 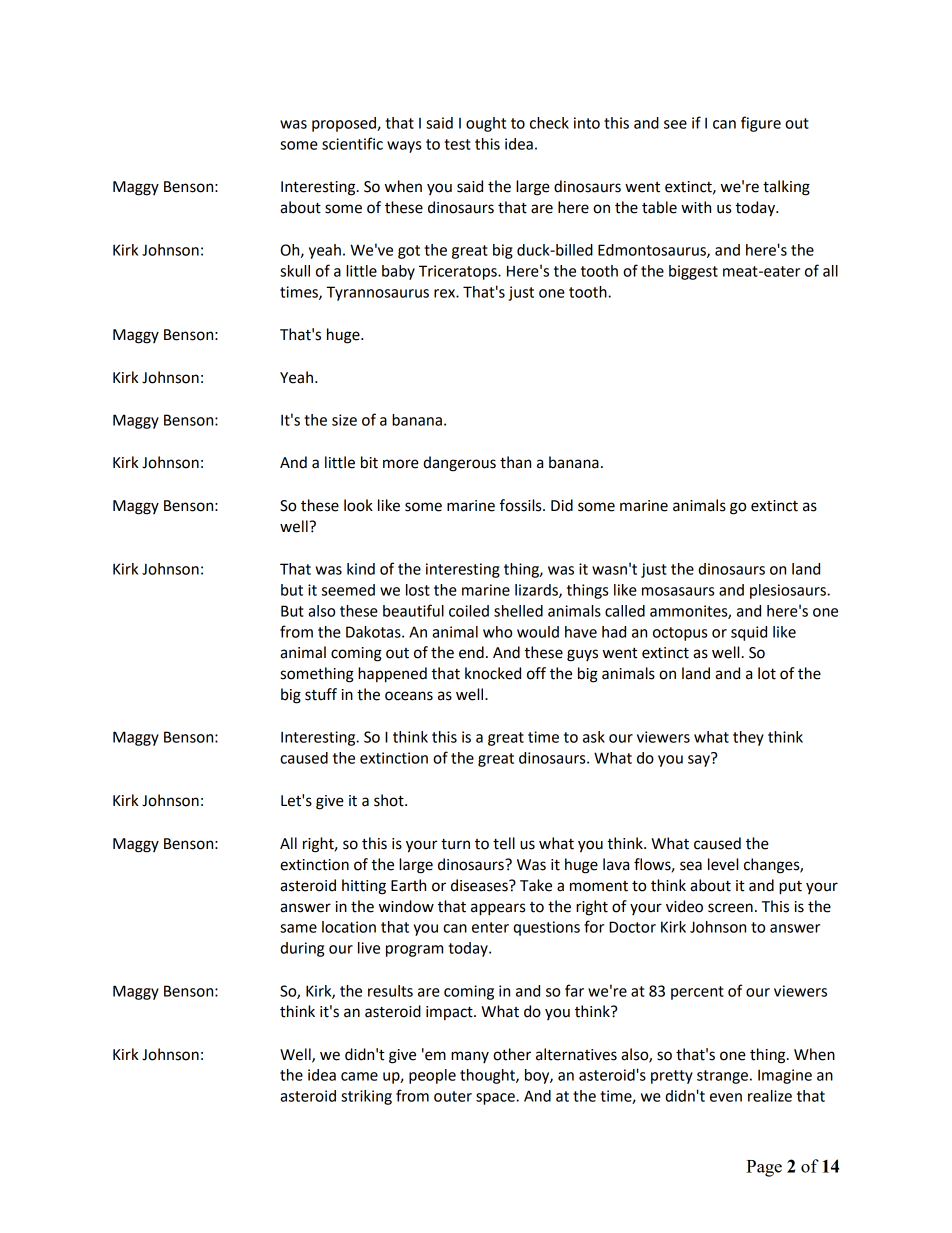 I want to click on squid, so click(x=749, y=633).
